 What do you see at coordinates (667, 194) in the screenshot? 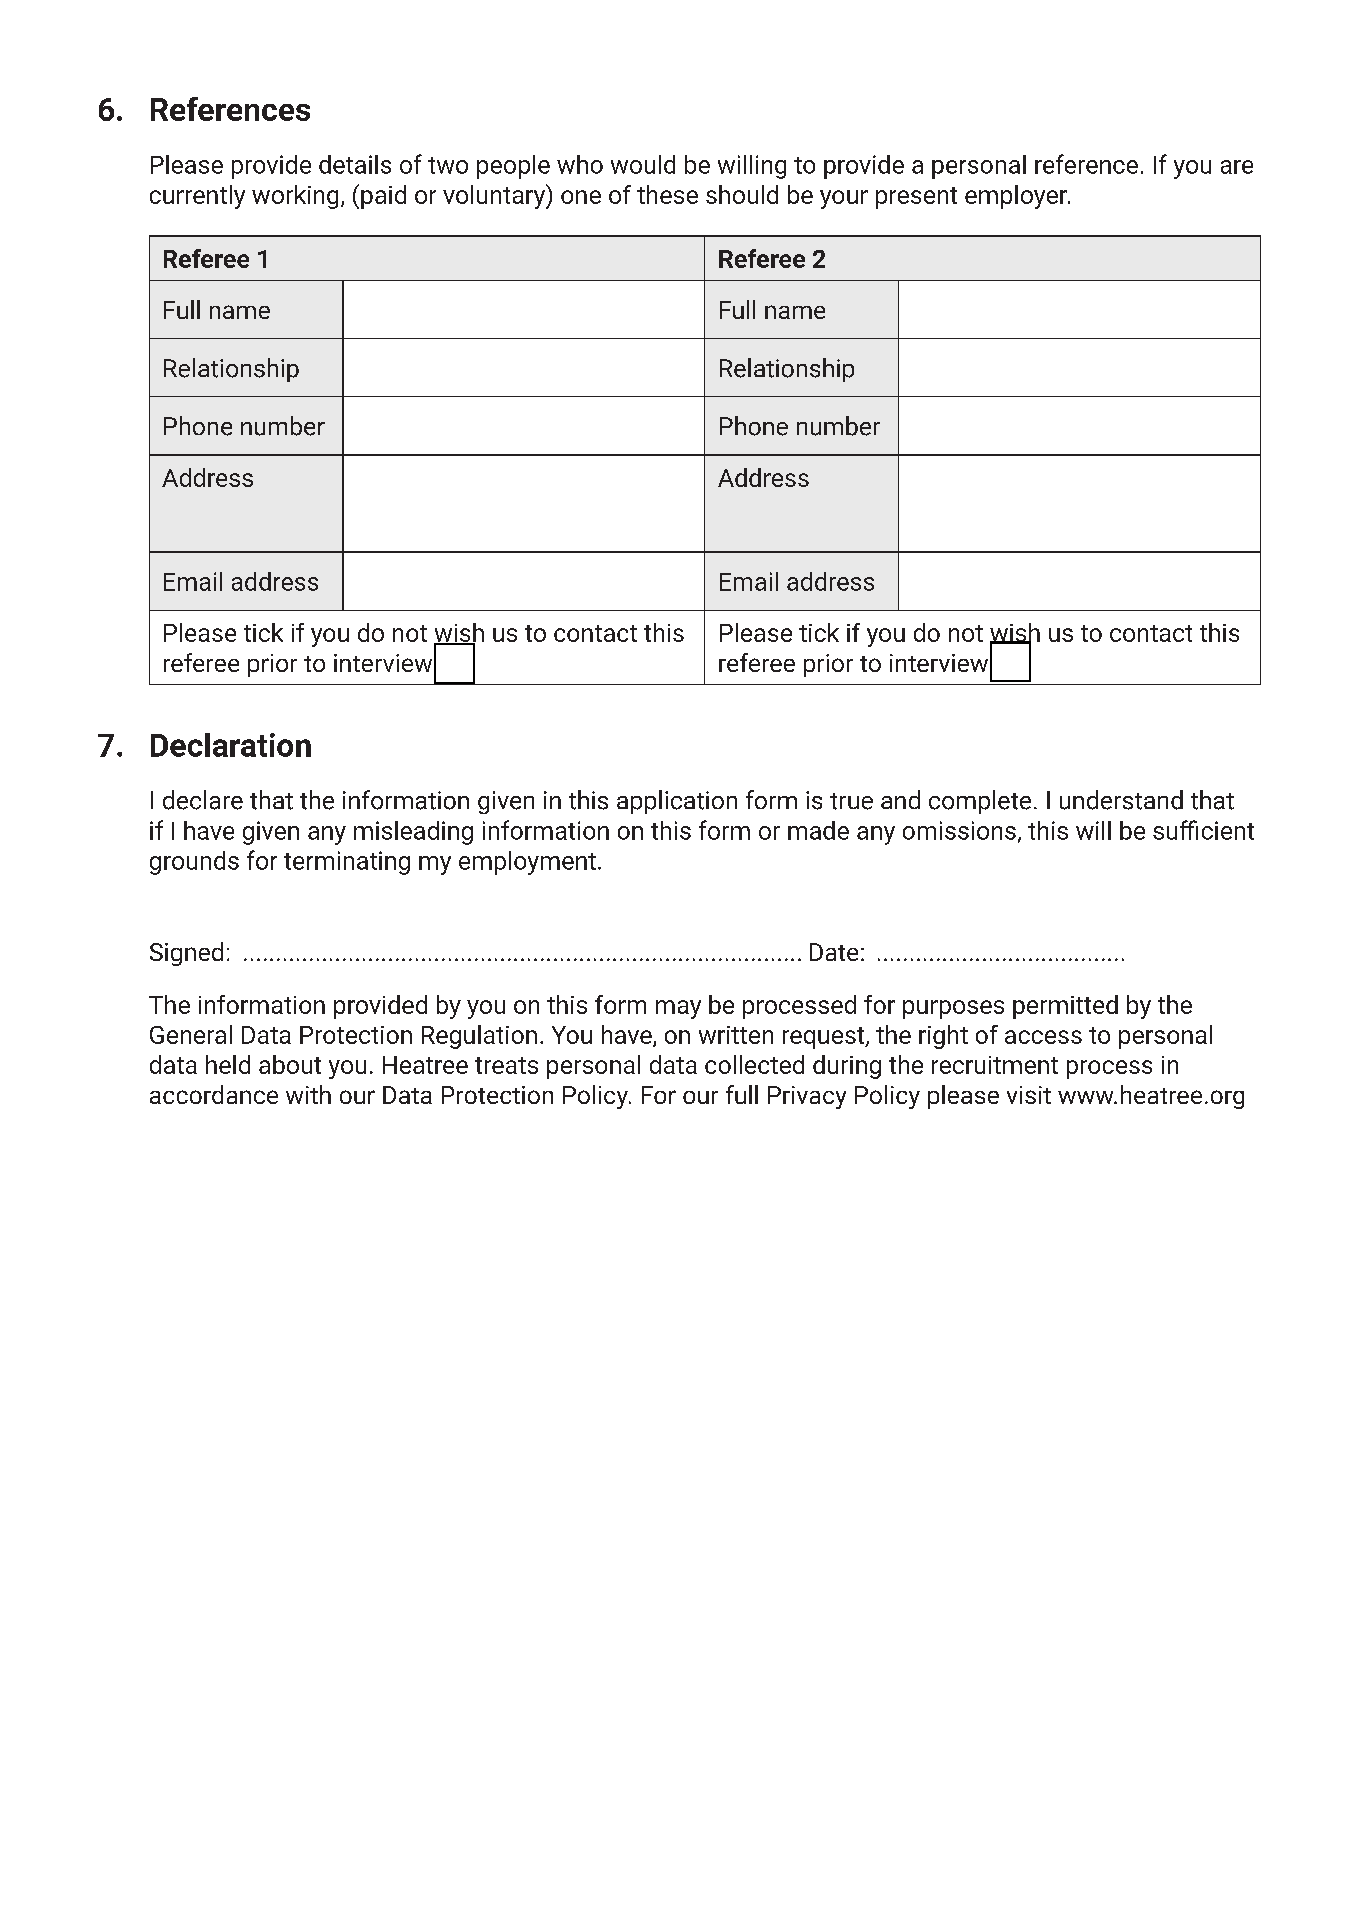
I see `these` at bounding box center [667, 194].
